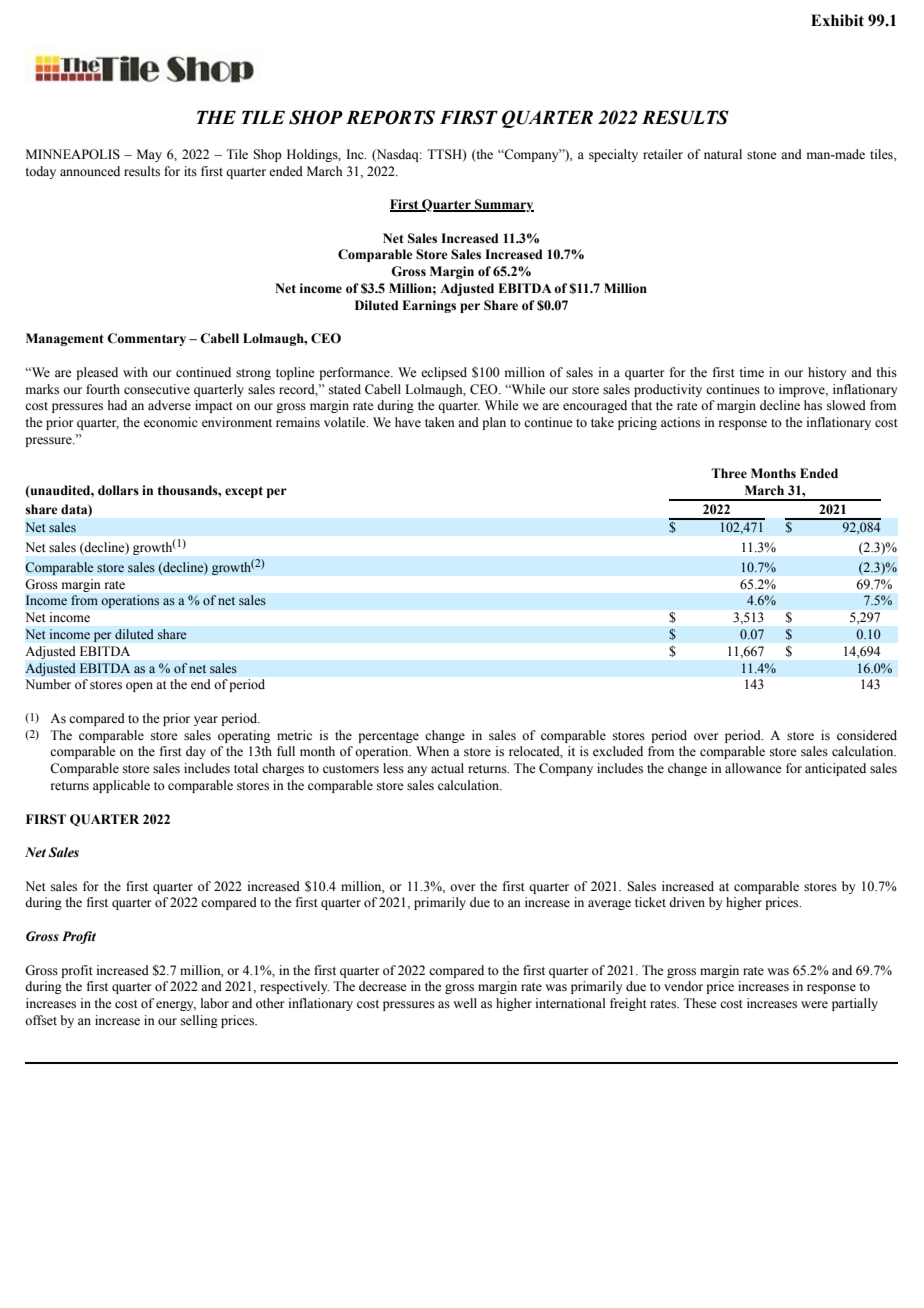 The height and width of the screenshot is (1308, 924). I want to click on Exhibit, so click(837, 20).
